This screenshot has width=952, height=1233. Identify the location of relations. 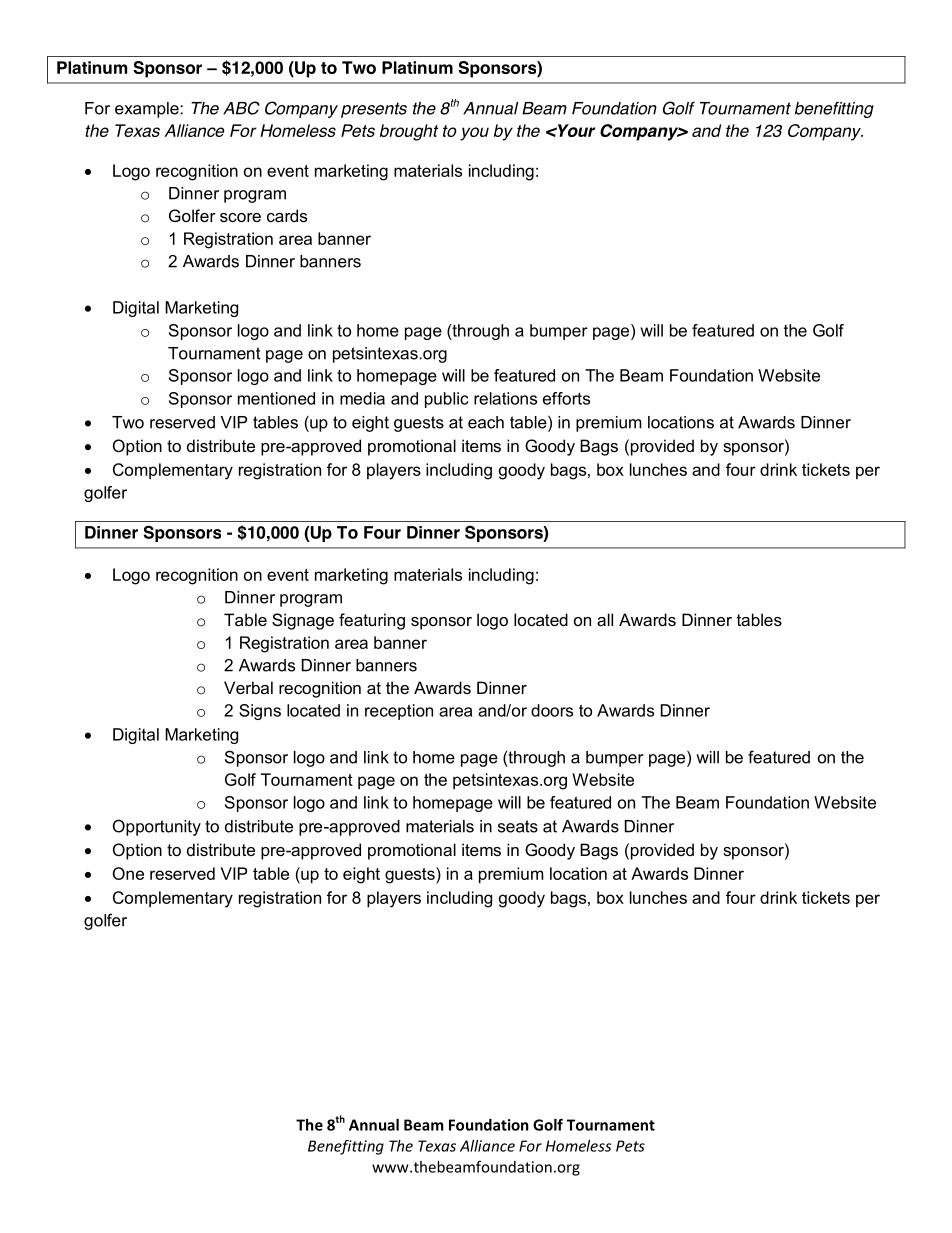
(505, 398).
